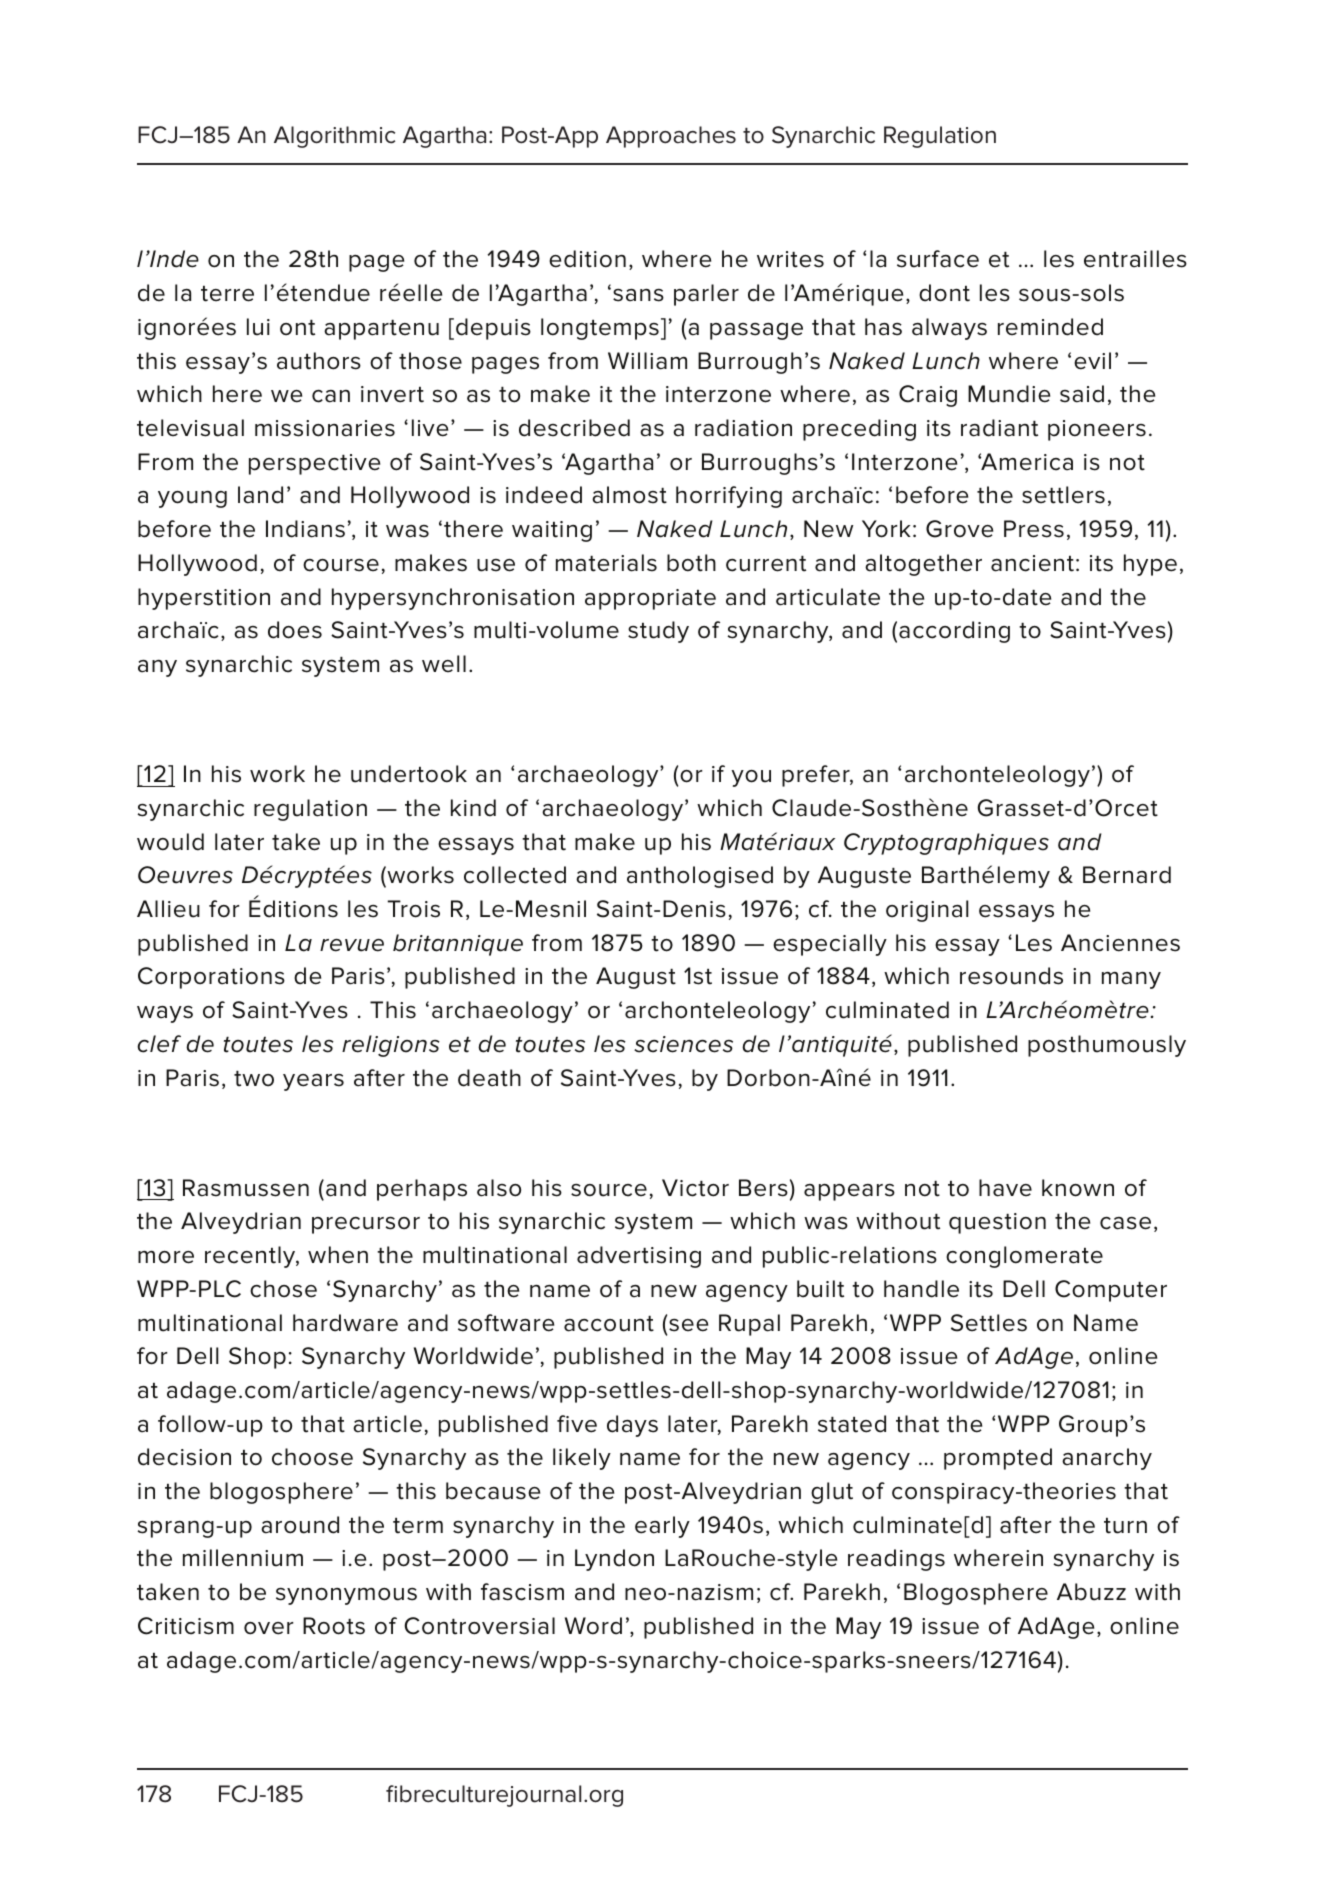 This image has height=1892, width=1338. What do you see at coordinates (671, 137) in the image?
I see `Approaches` at bounding box center [671, 137].
